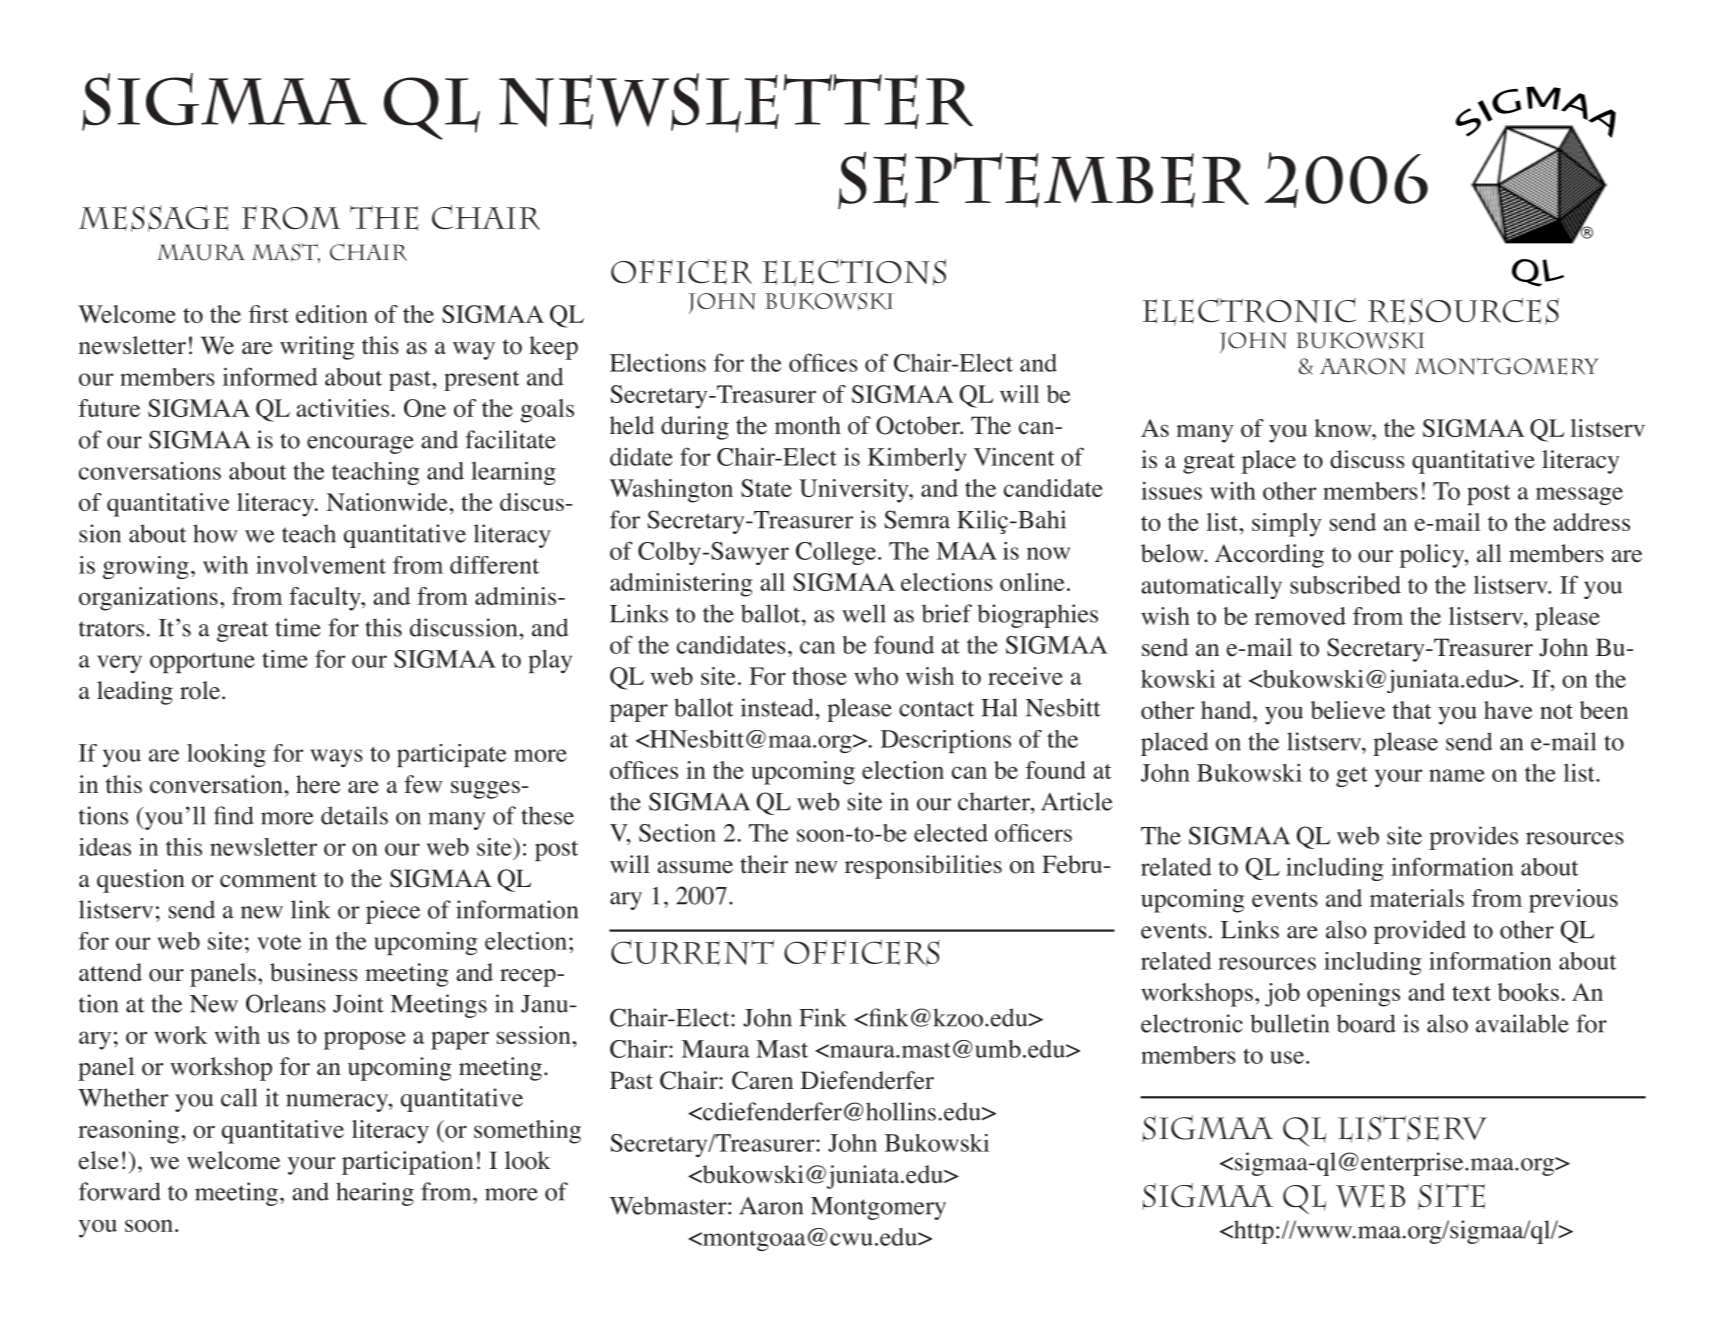 Image resolution: width=1724 pixels, height=1332 pixels. Describe the element at coordinates (1473, 838) in the screenshot. I see `provides` at that location.
